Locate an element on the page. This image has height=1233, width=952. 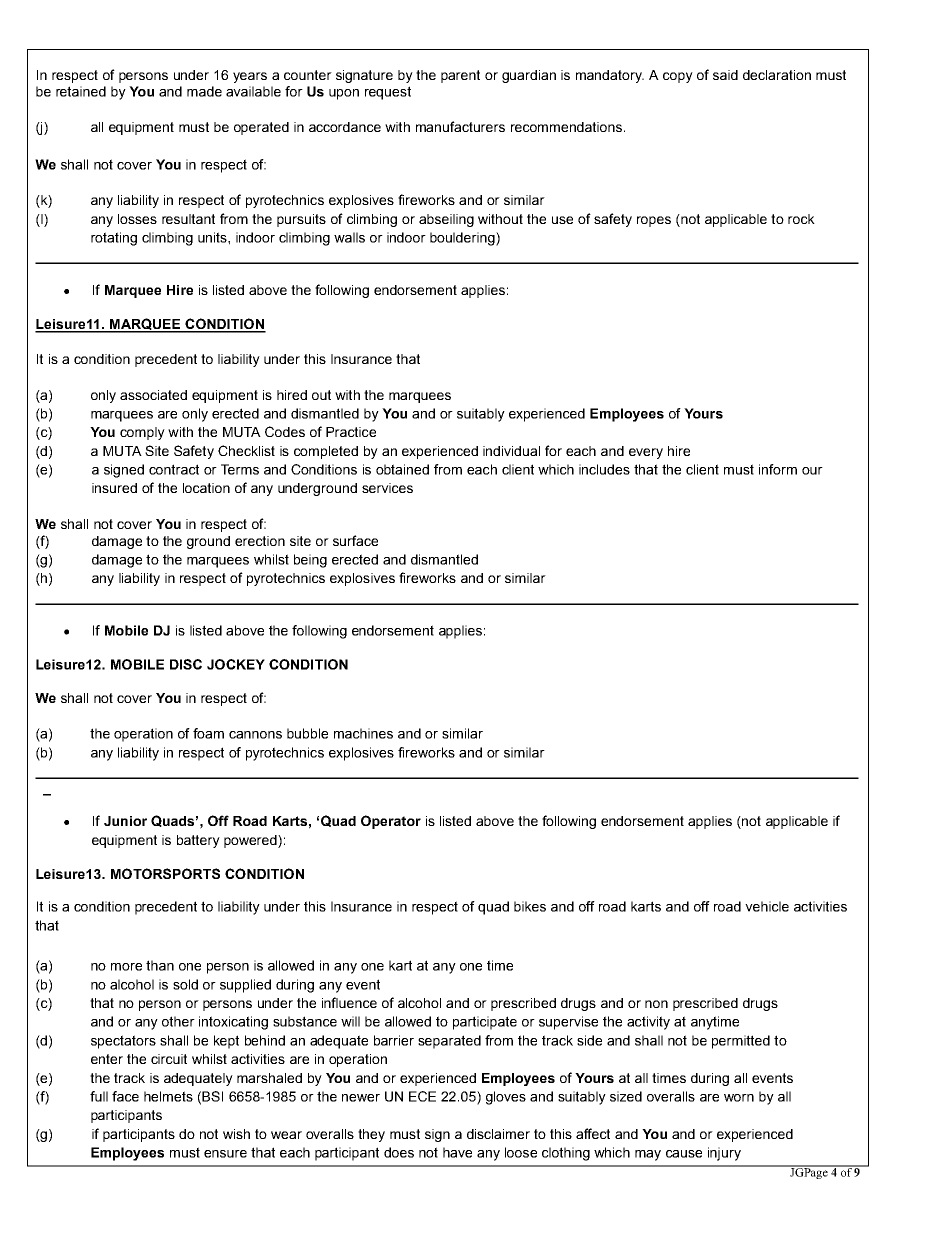
vehicle is located at coordinates (767, 906).
